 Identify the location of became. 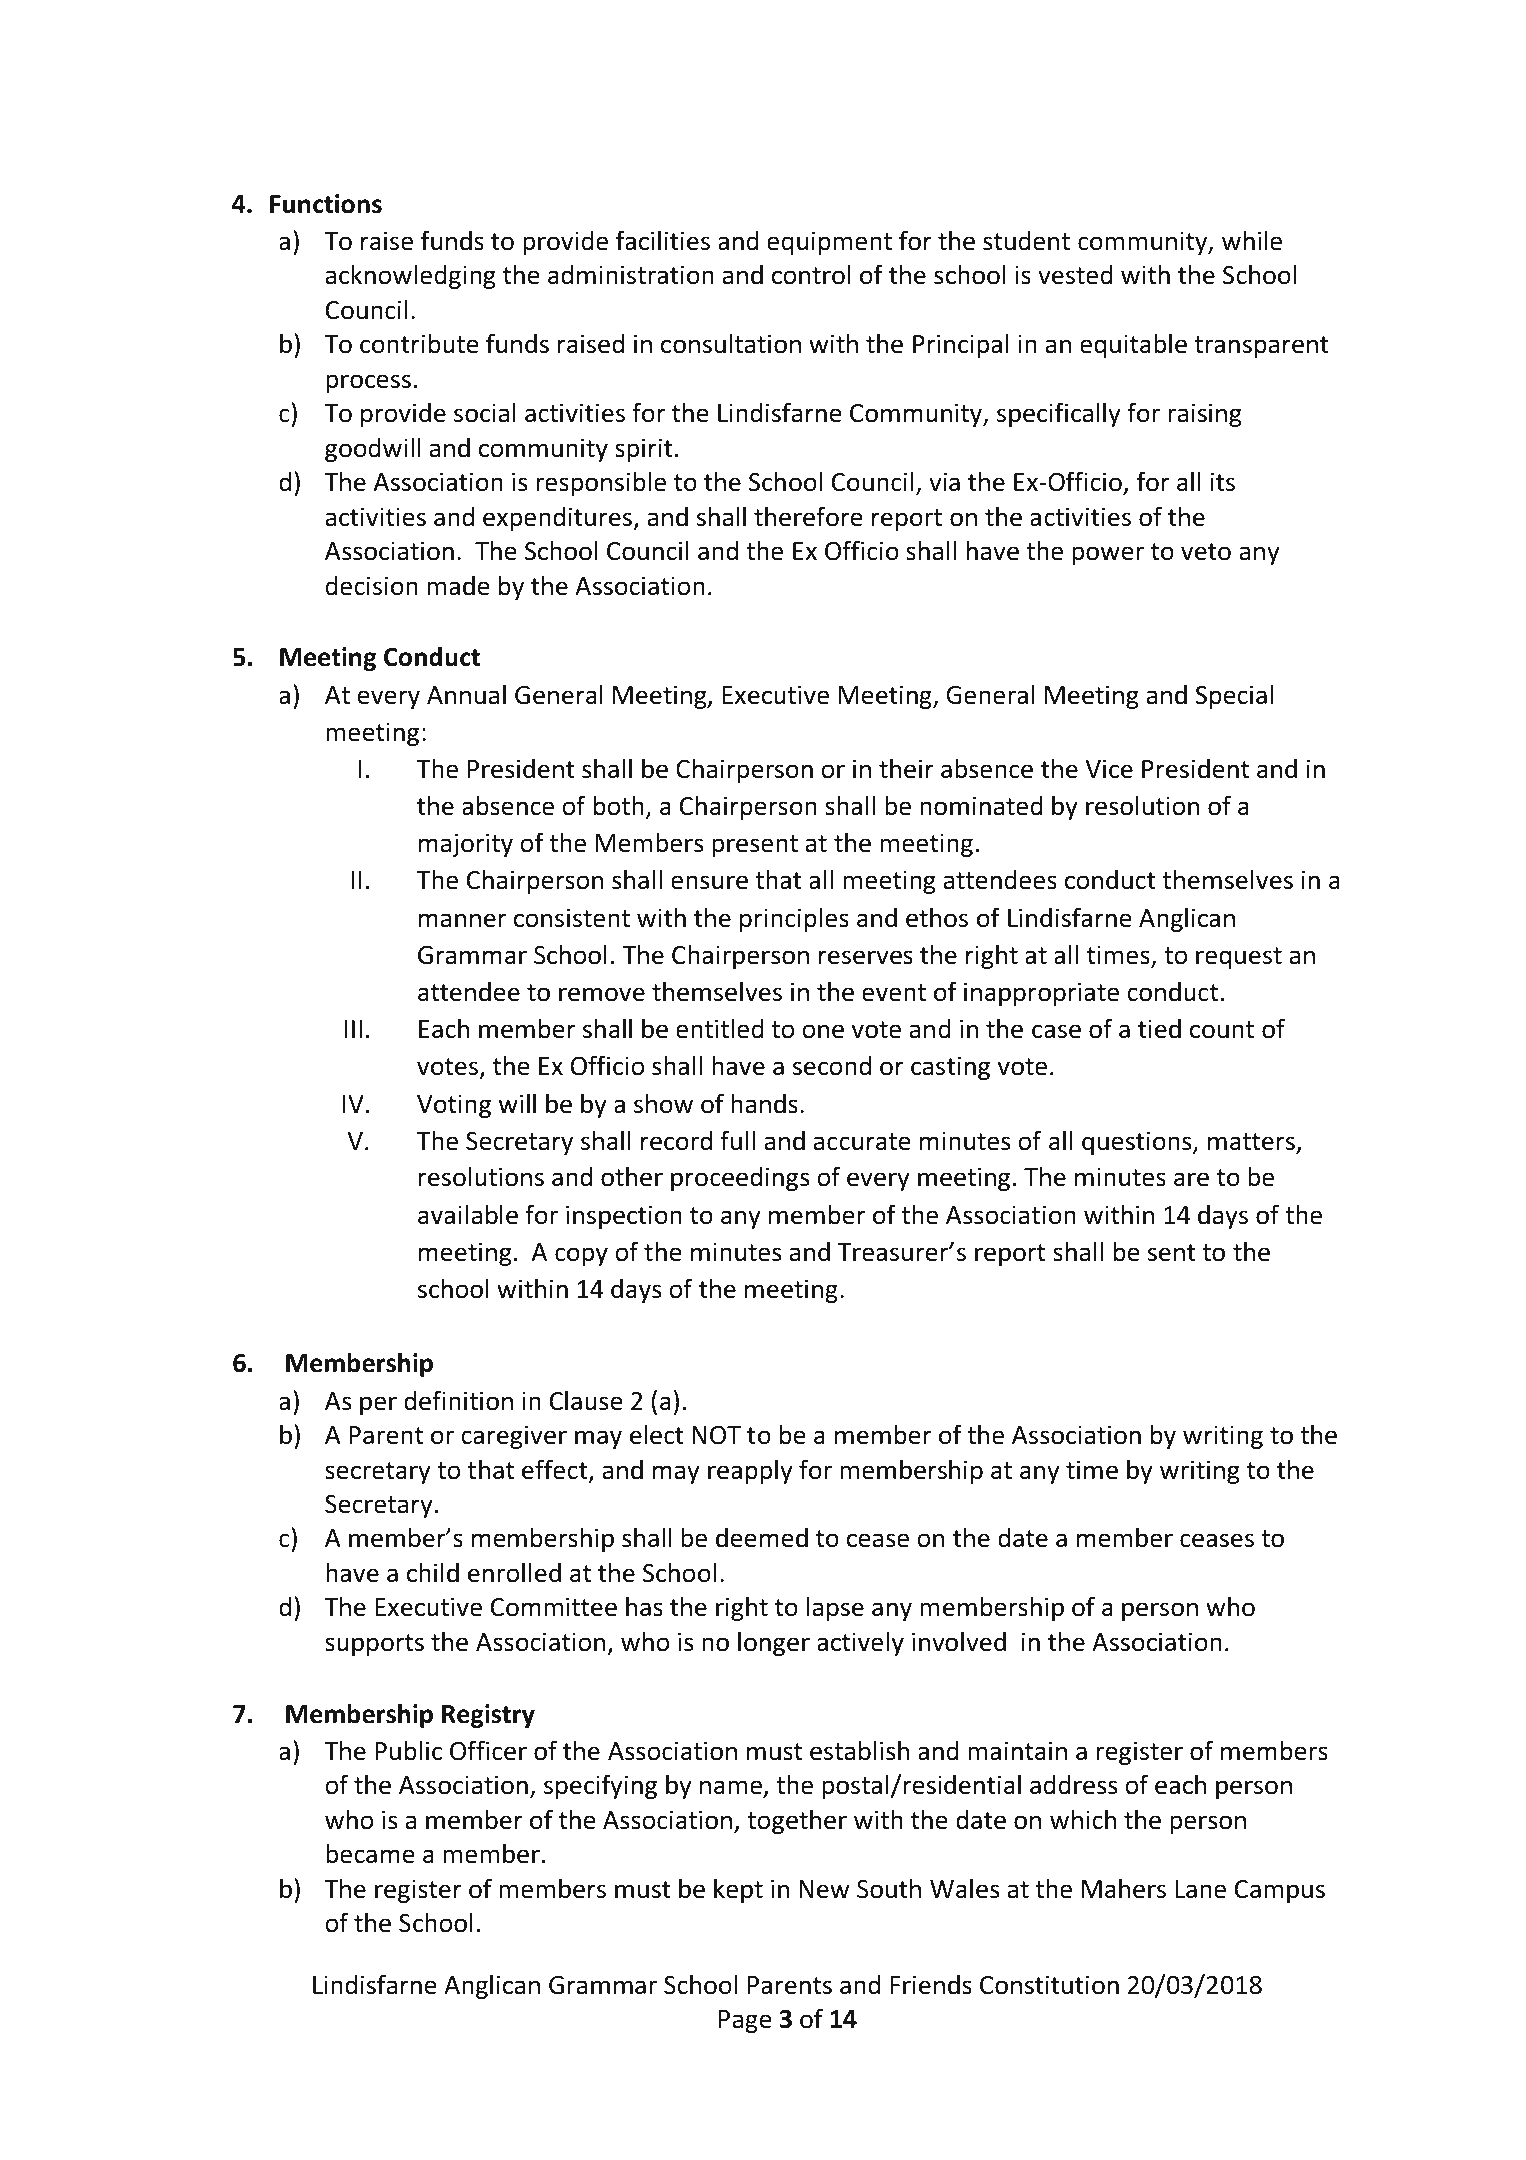
(370, 1853).
